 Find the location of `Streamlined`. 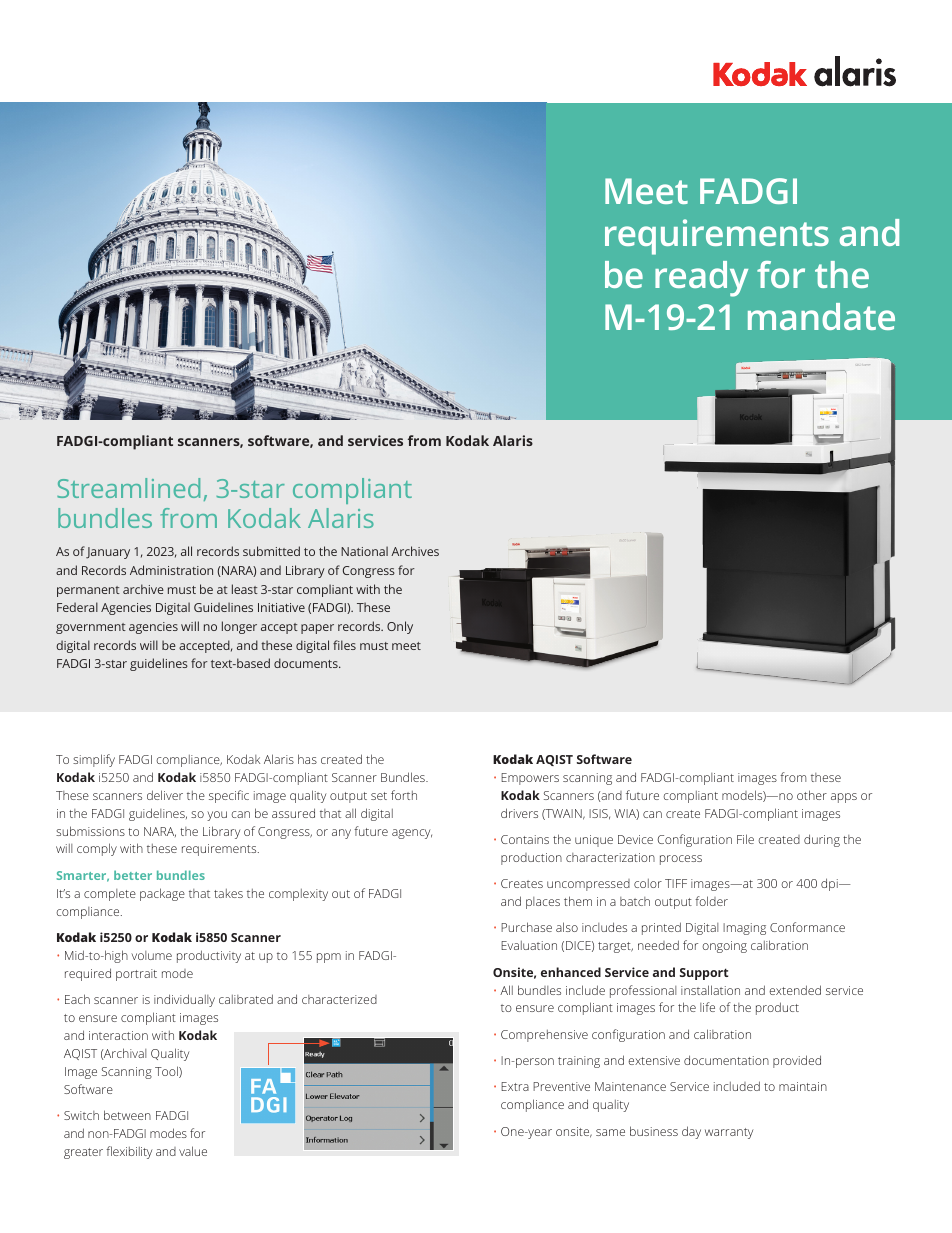

Streamlined is located at coordinates (128, 488).
